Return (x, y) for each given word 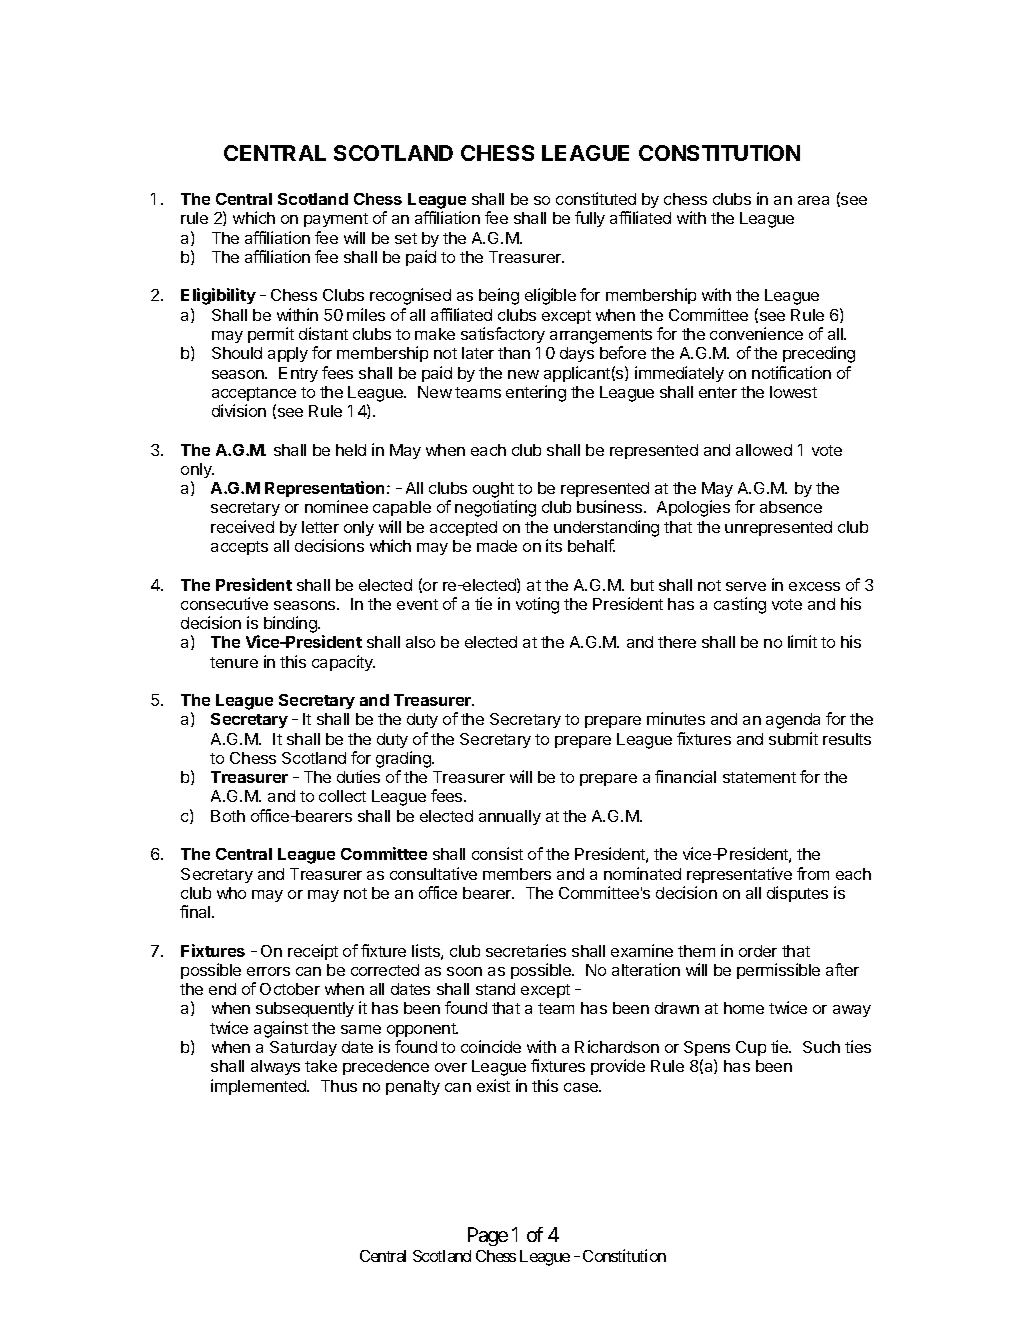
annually (510, 817)
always (275, 1067)
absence (791, 507)
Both (228, 816)
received (242, 526)
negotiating (495, 508)
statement (759, 777)
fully (590, 219)
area (813, 200)
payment (336, 220)
